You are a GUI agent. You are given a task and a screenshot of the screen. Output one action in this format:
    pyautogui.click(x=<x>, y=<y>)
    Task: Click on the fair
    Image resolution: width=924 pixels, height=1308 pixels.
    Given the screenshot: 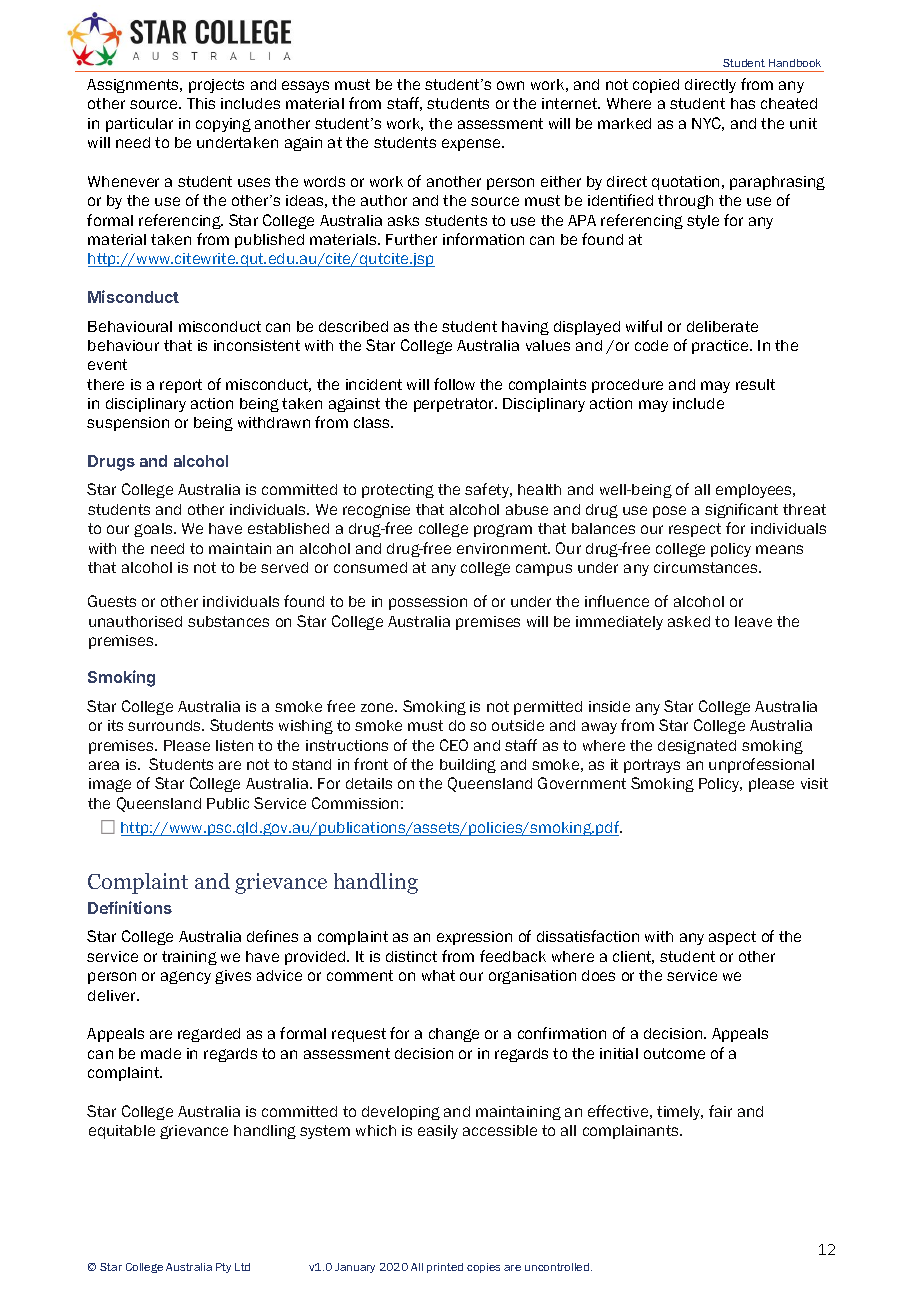 What is the action you would take?
    pyautogui.click(x=720, y=1111)
